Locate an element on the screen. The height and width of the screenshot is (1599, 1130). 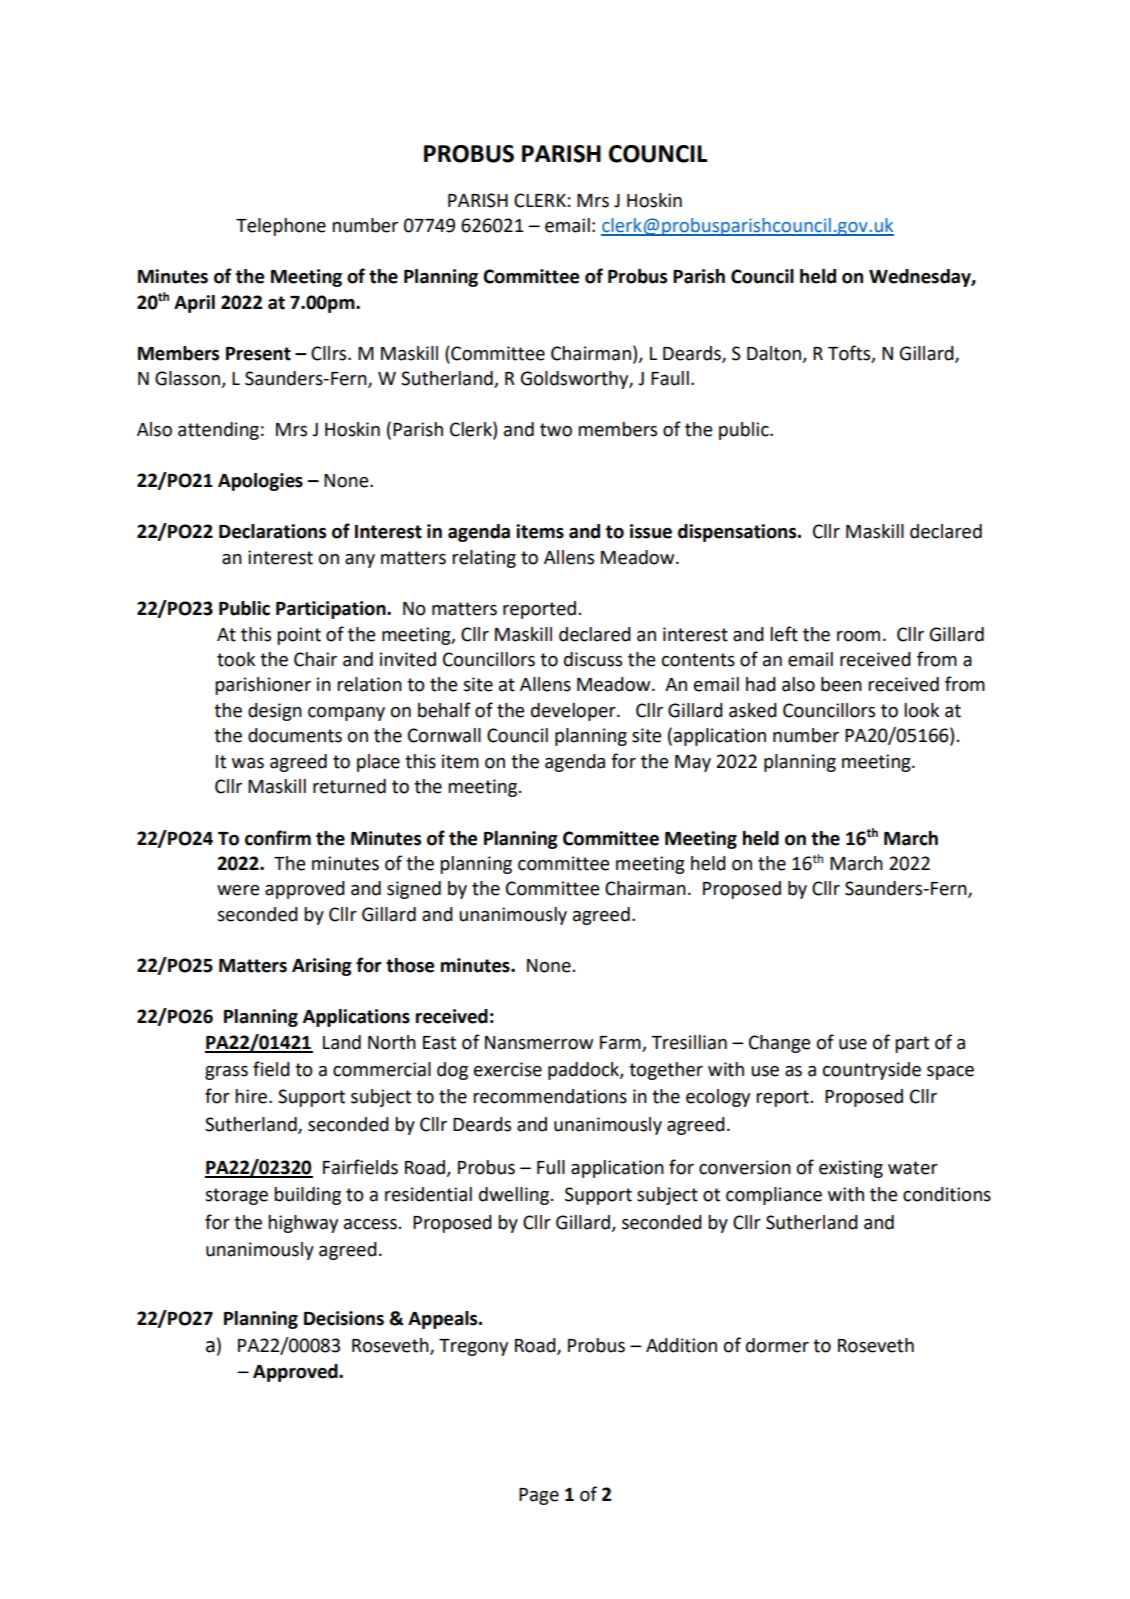
Page is located at coordinates (539, 1496).
